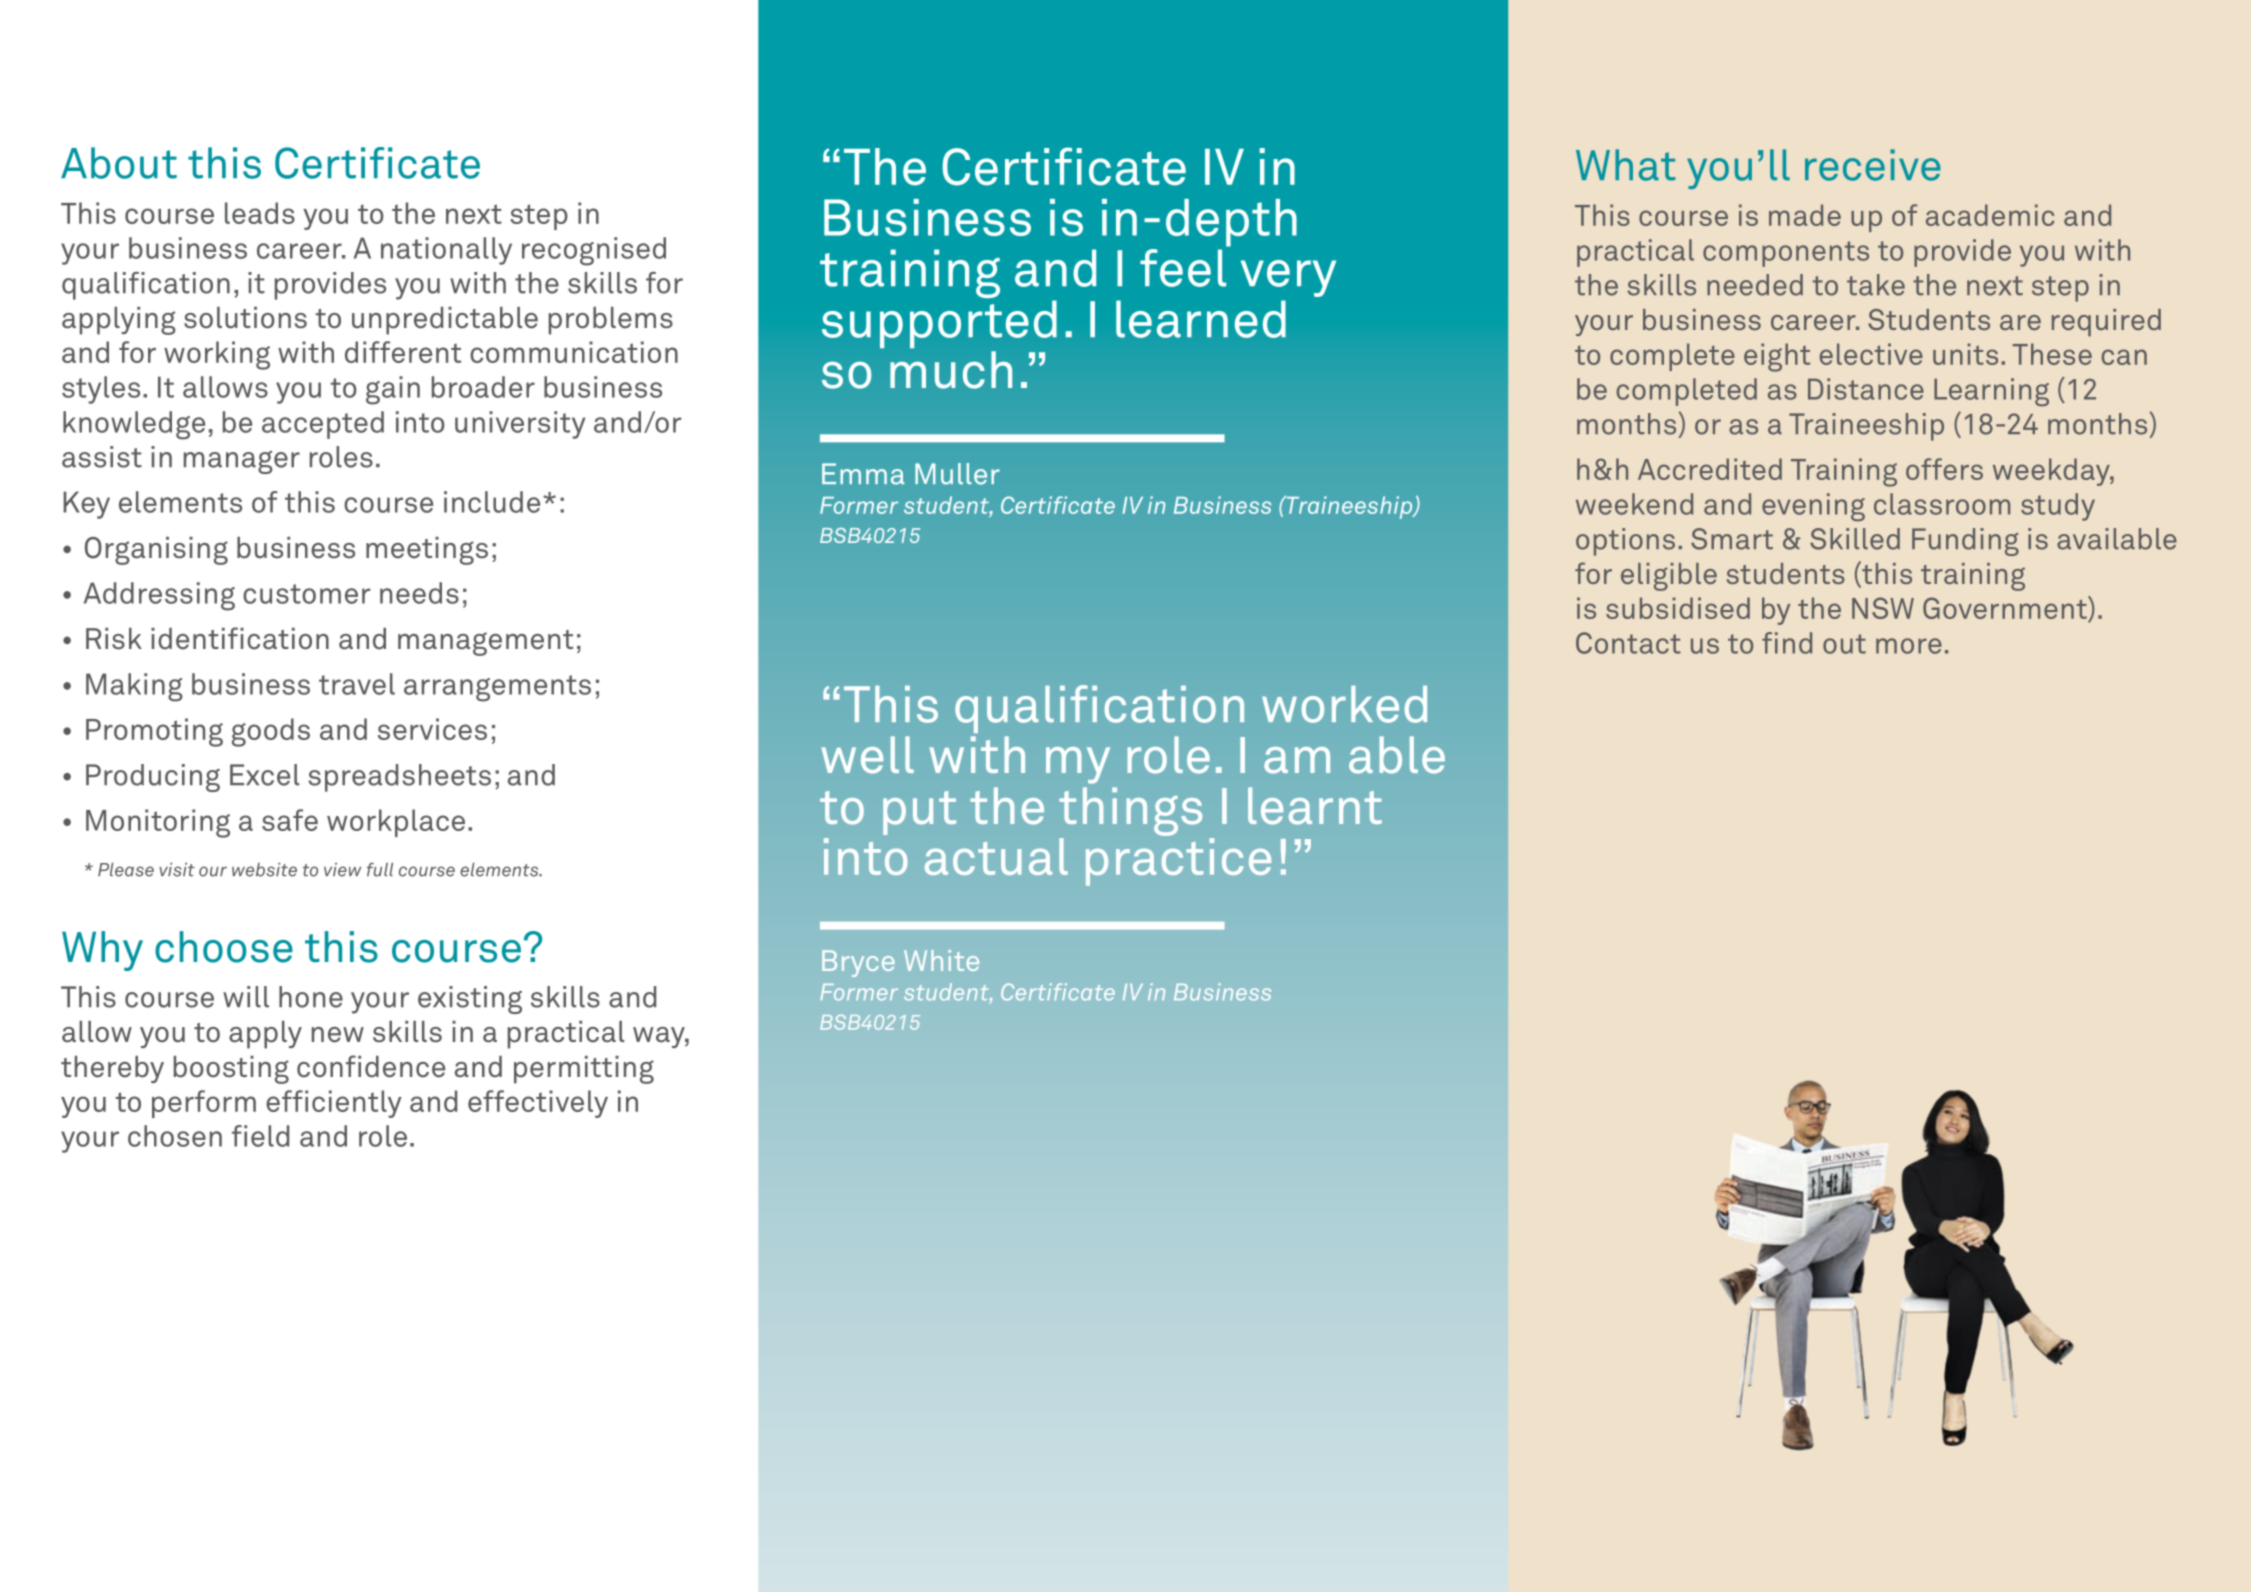 The width and height of the image is (2251, 1592). What do you see at coordinates (1183, 268) in the image?
I see `feel` at bounding box center [1183, 268].
